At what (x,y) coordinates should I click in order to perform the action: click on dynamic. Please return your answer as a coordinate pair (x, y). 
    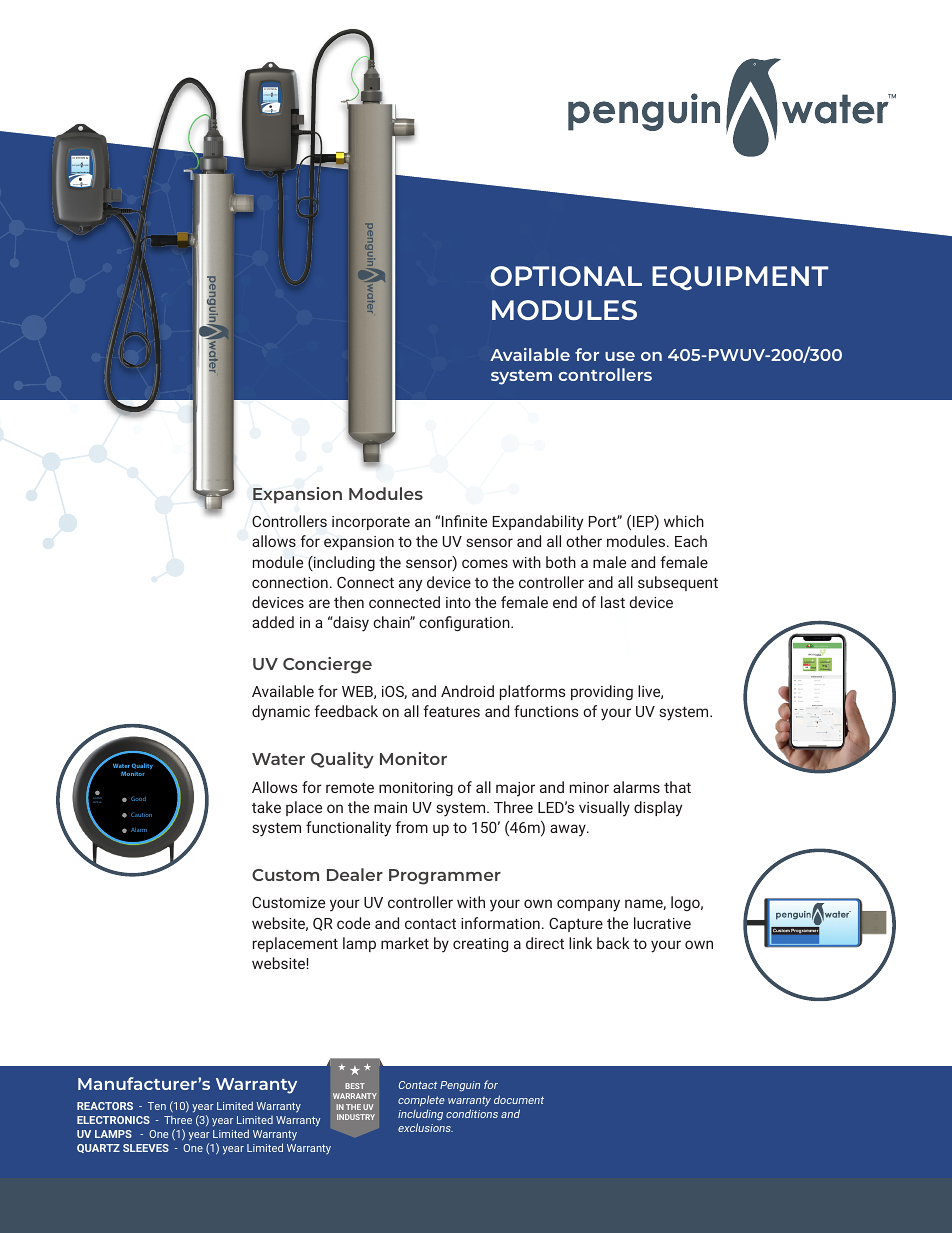
    Looking at the image, I should click on (281, 713).
